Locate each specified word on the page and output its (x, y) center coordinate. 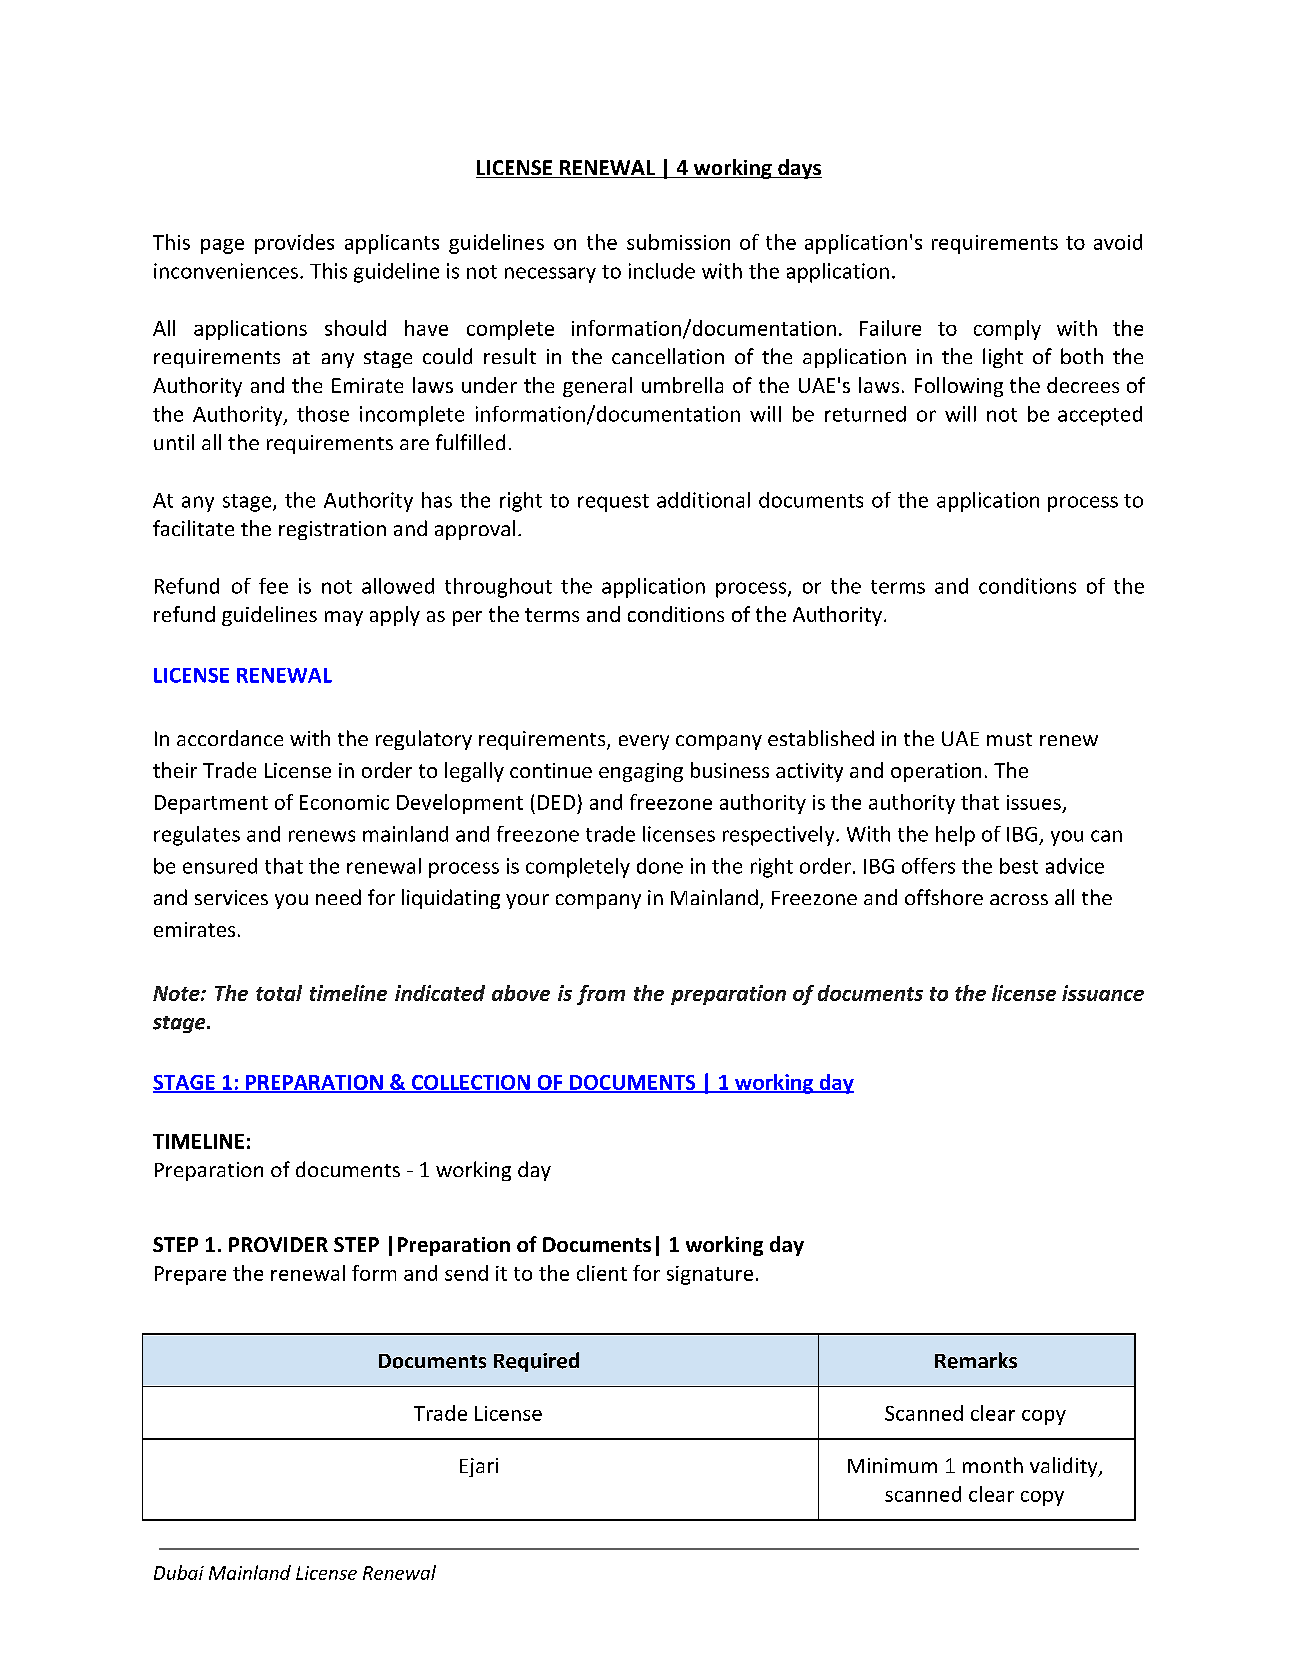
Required (536, 1362)
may (344, 618)
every (644, 742)
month (993, 1465)
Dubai (179, 1572)
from (601, 995)
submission (678, 242)
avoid (1118, 242)
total (279, 993)
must (1009, 739)
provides (294, 244)
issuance (1103, 993)
